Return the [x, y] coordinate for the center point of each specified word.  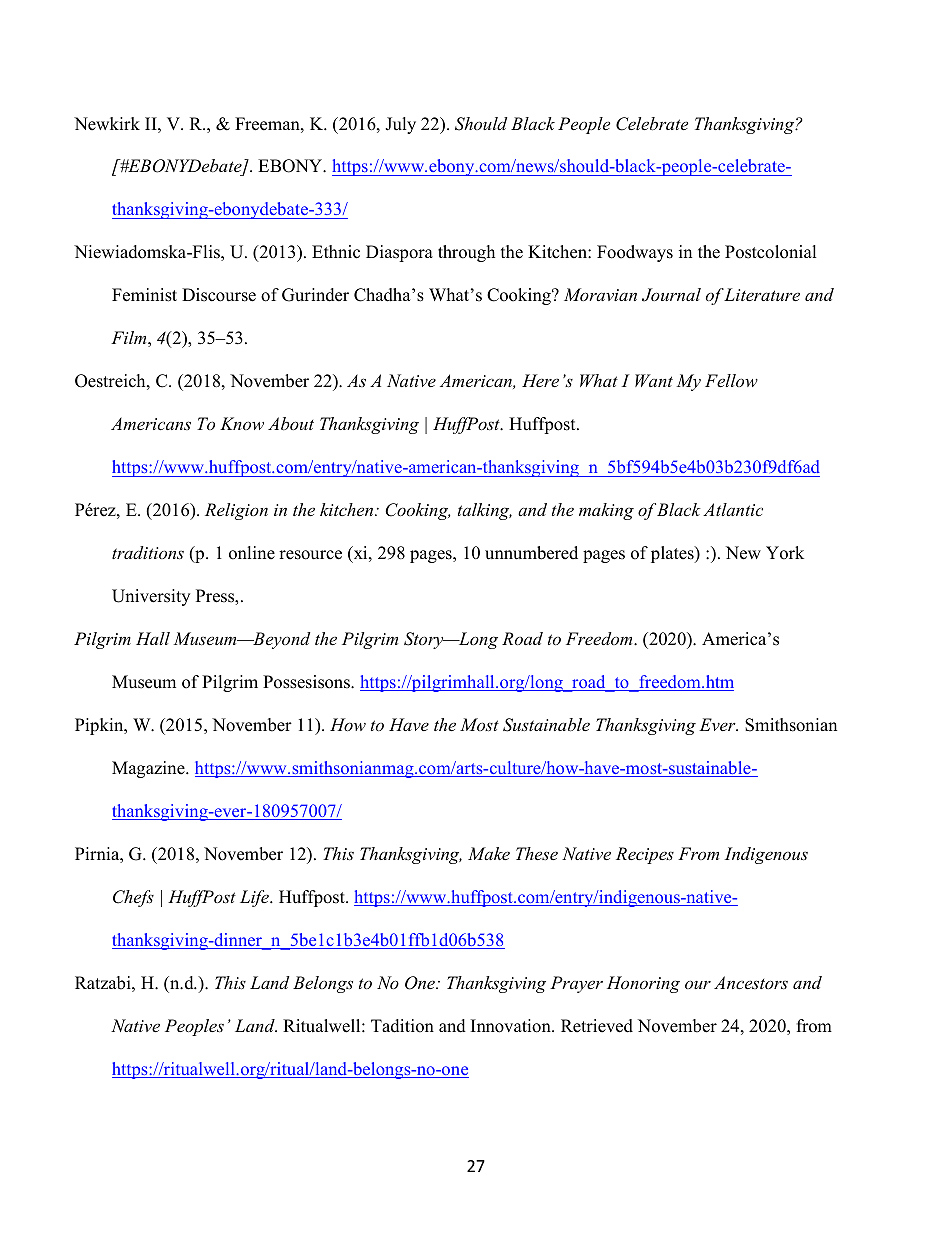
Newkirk [107, 124]
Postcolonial [771, 252]
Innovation [512, 1026]
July [400, 125]
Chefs [133, 898]
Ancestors [751, 982]
